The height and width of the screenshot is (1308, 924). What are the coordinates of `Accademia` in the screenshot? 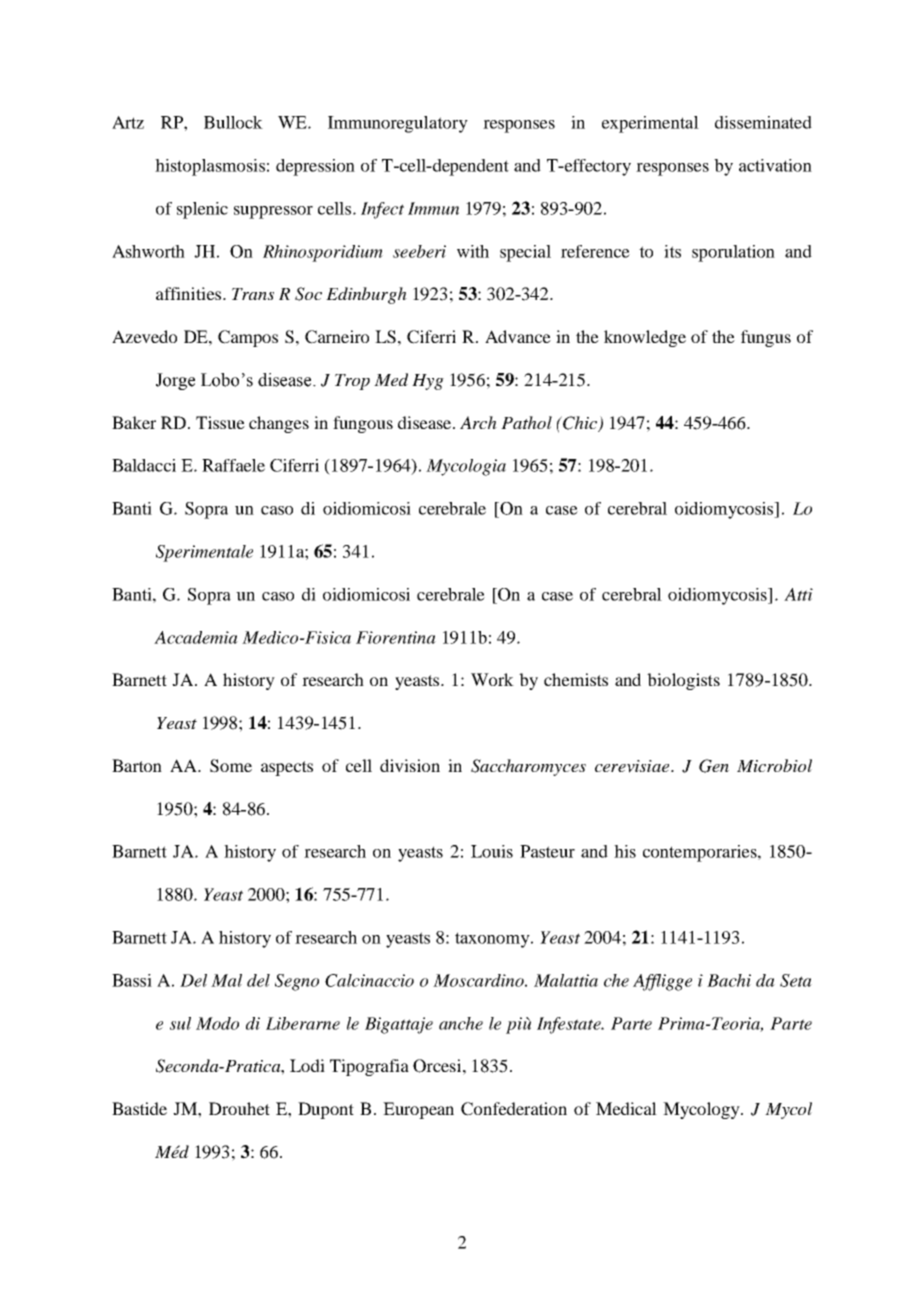 It's located at (196, 637).
